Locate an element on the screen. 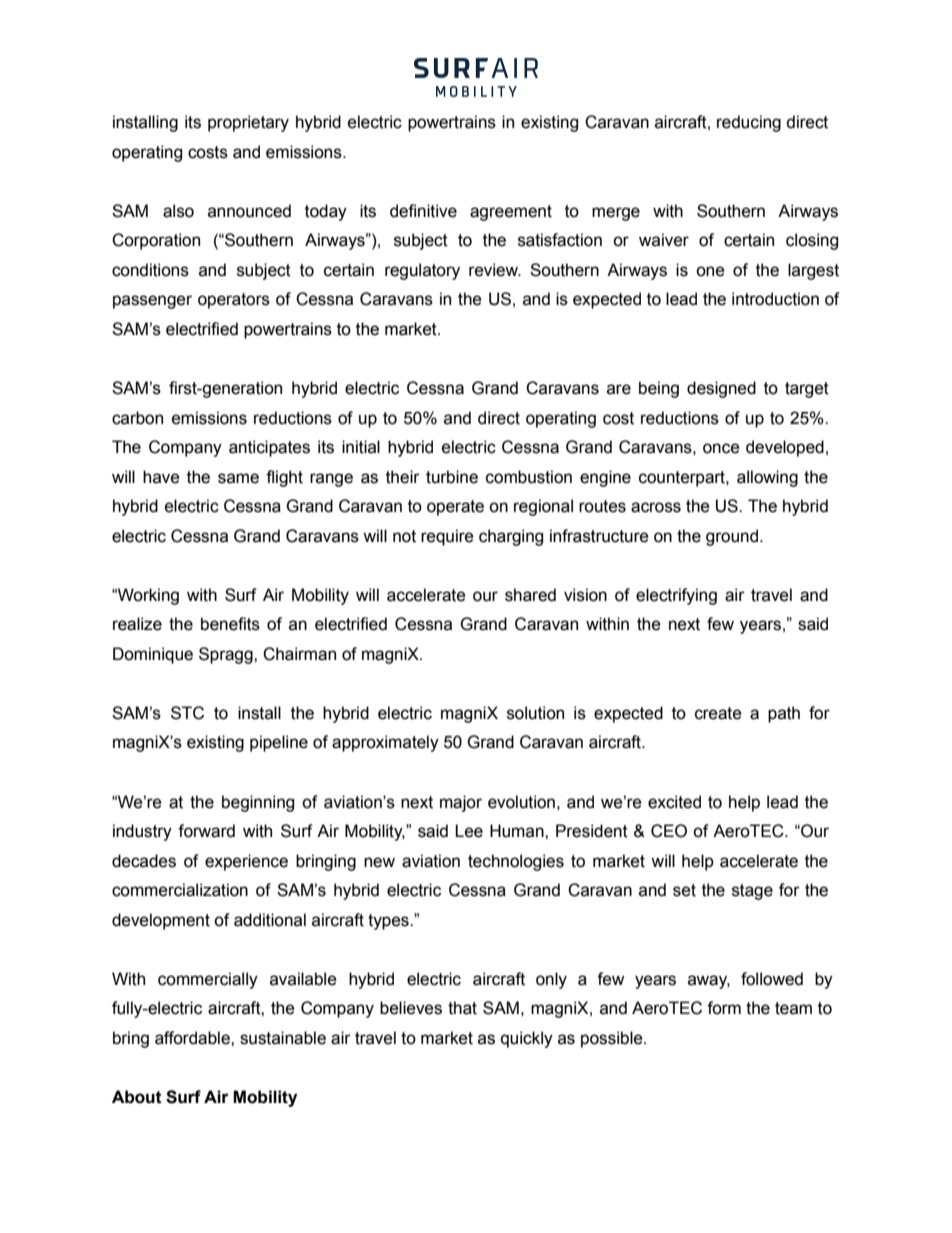 This screenshot has width=952, height=1233. major is located at coordinates (461, 803).
